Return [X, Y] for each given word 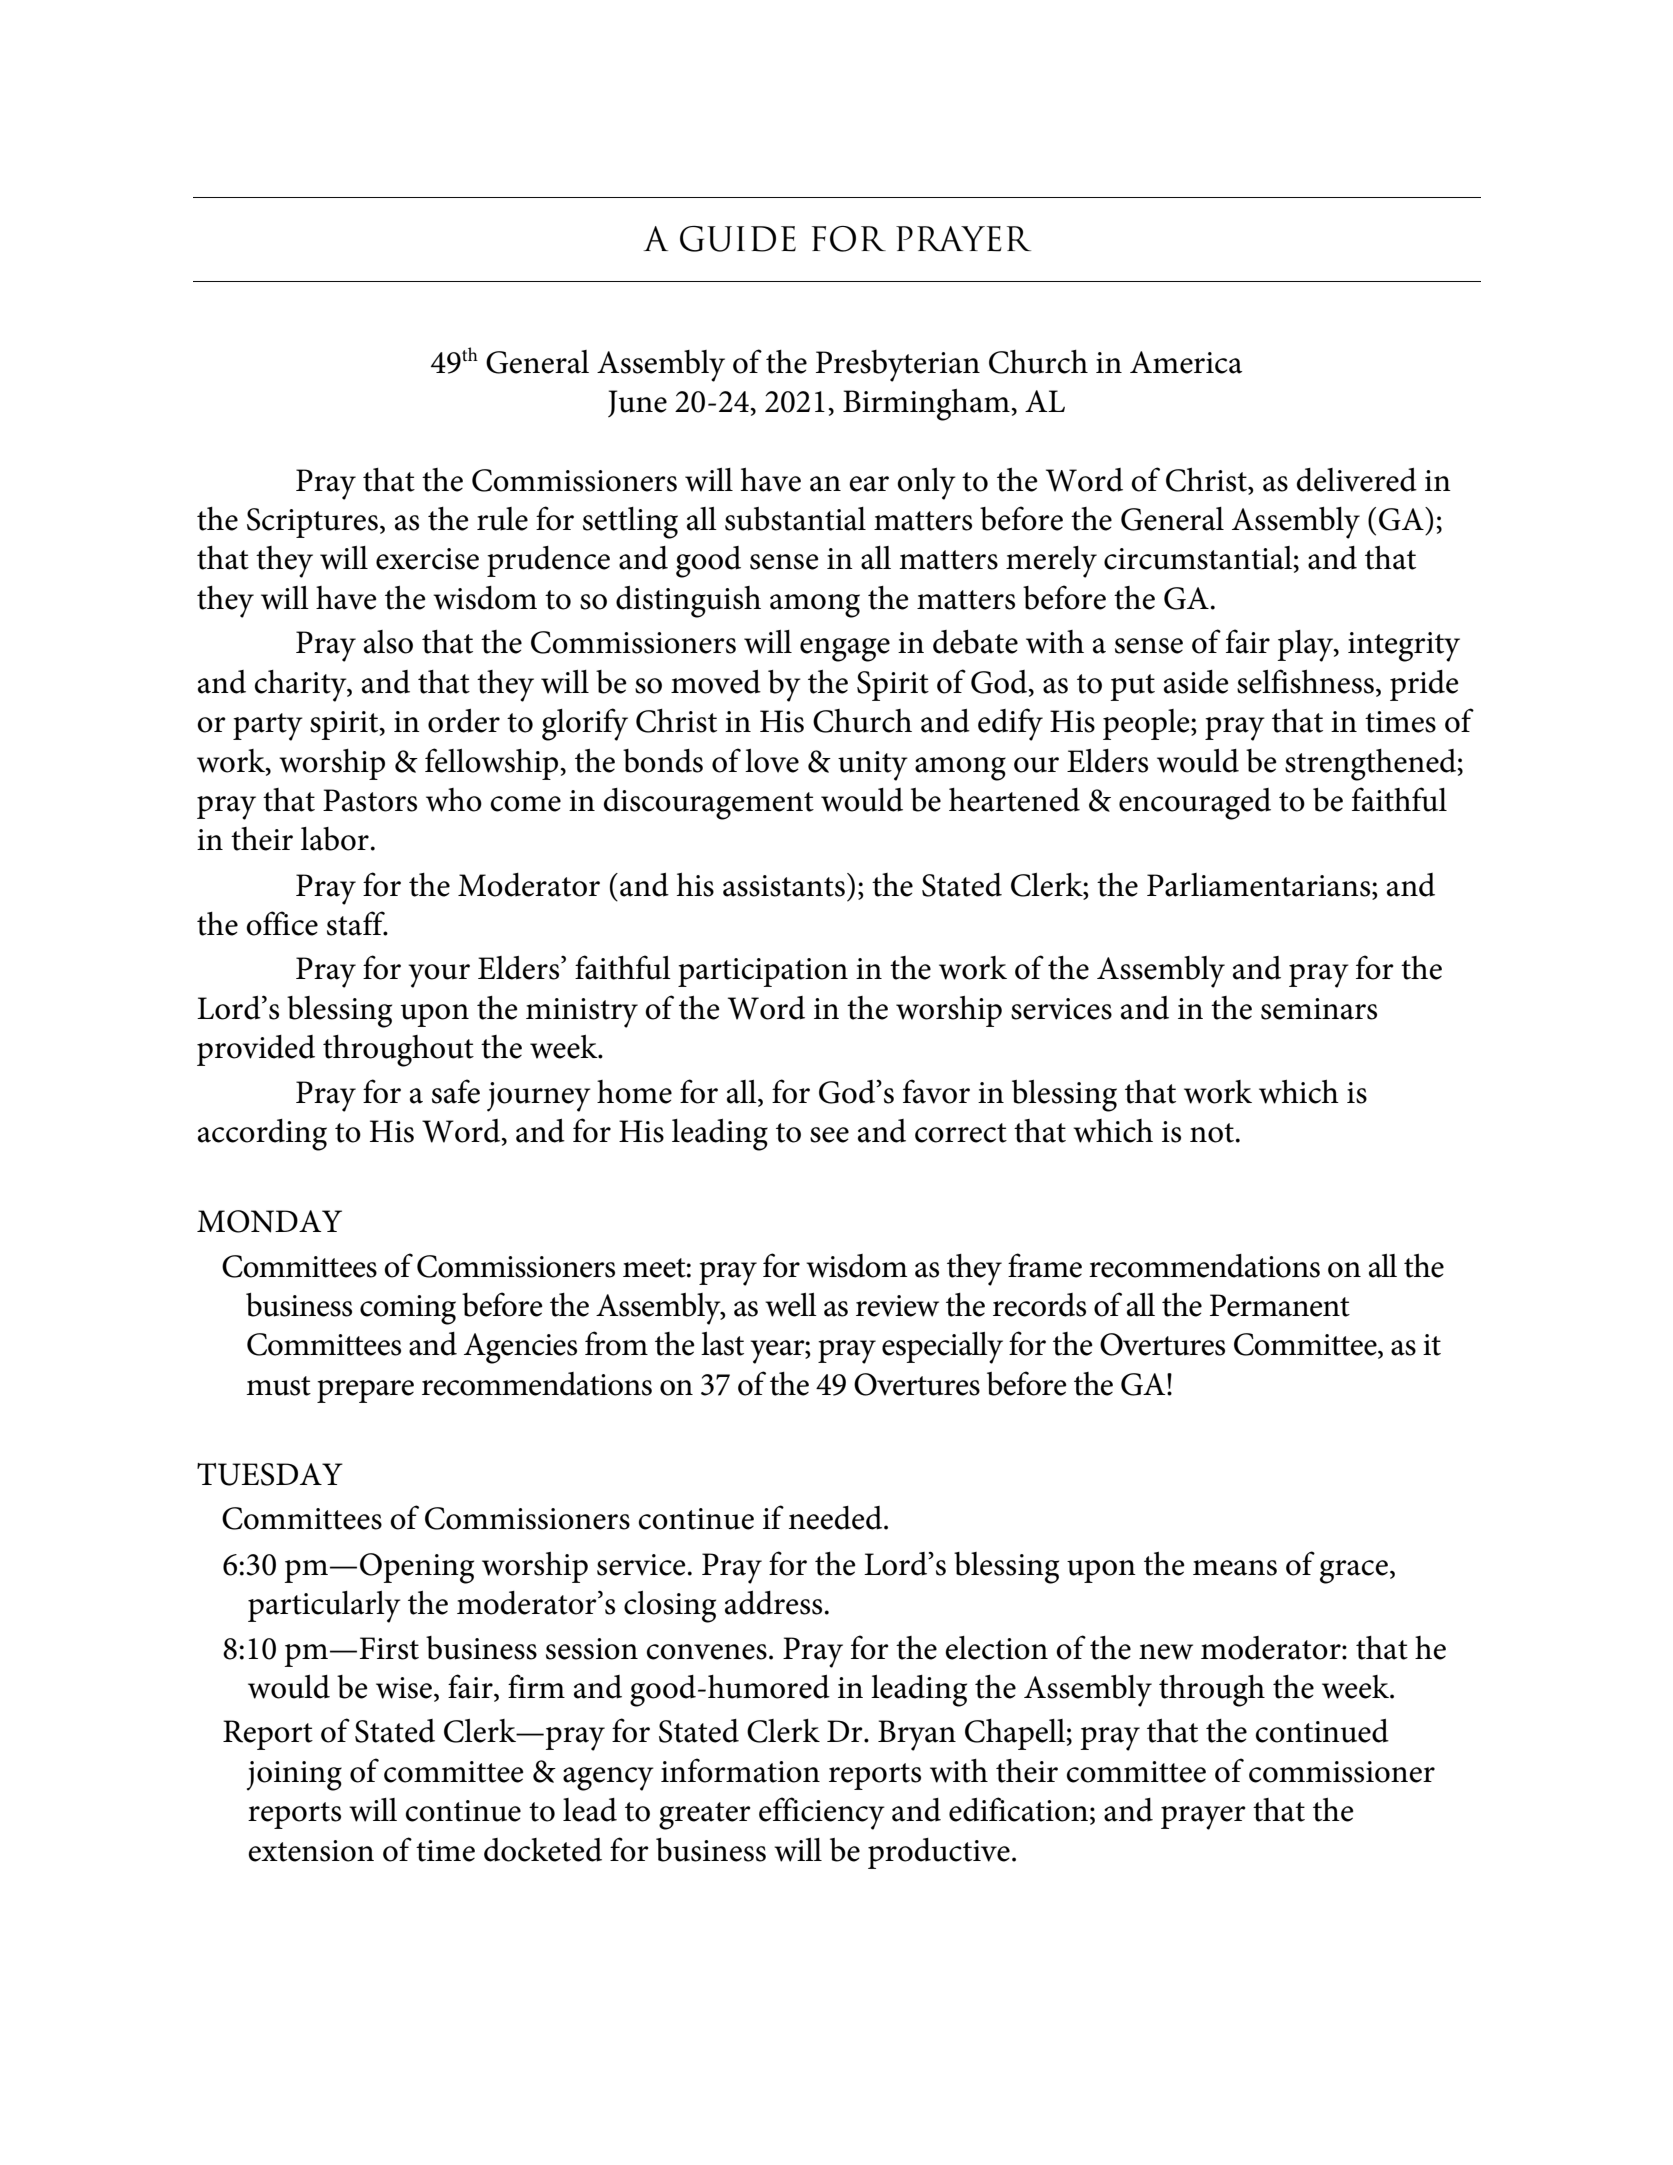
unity [873, 766]
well [791, 1305]
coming [408, 1310]
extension [311, 1851]
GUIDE [738, 239]
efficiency [822, 1813]
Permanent [1280, 1305]
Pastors [370, 800]
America [1186, 362]
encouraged [1195, 804]
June [637, 403]
